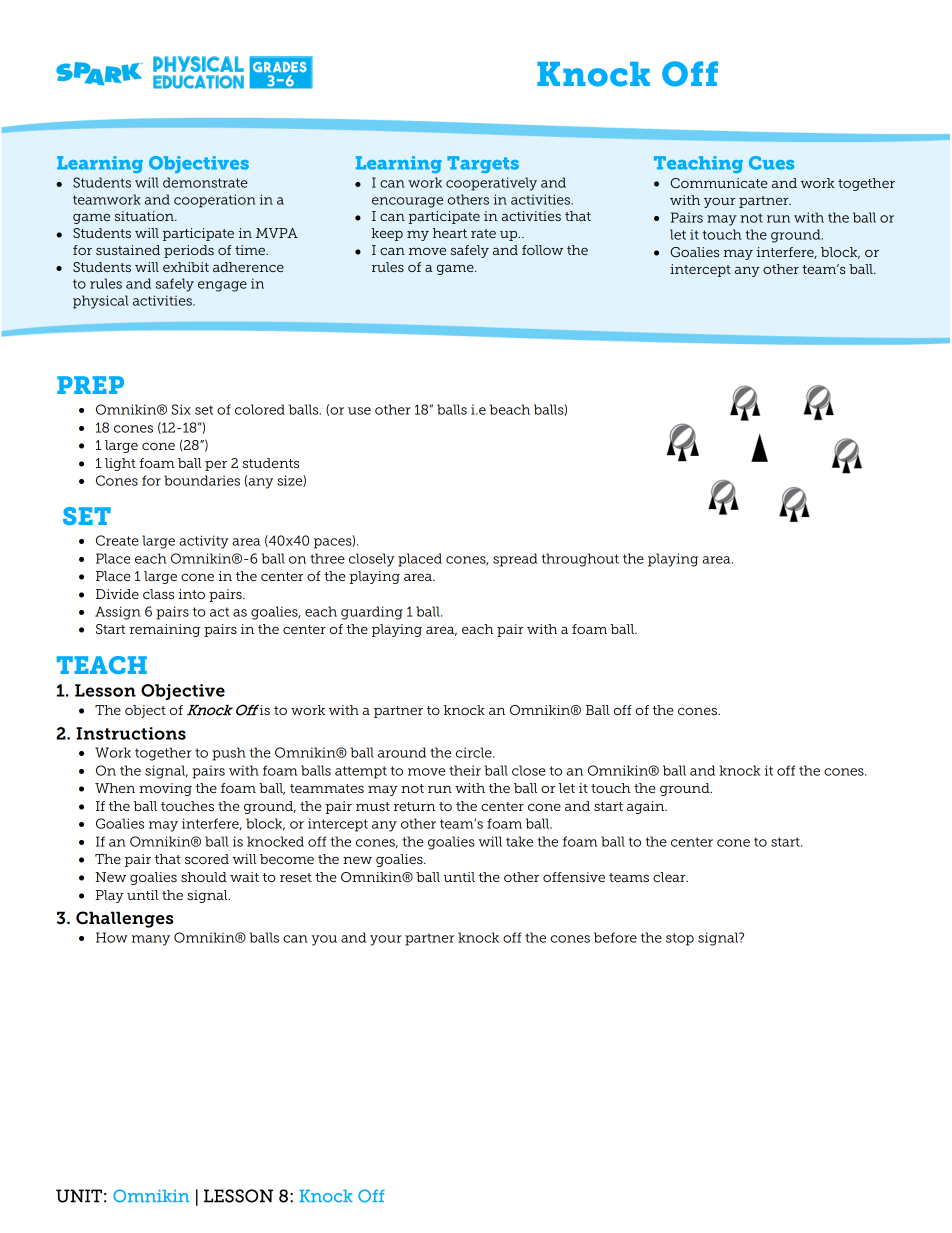 The height and width of the document is (1233, 952). I want to click on reset, so click(296, 877).
